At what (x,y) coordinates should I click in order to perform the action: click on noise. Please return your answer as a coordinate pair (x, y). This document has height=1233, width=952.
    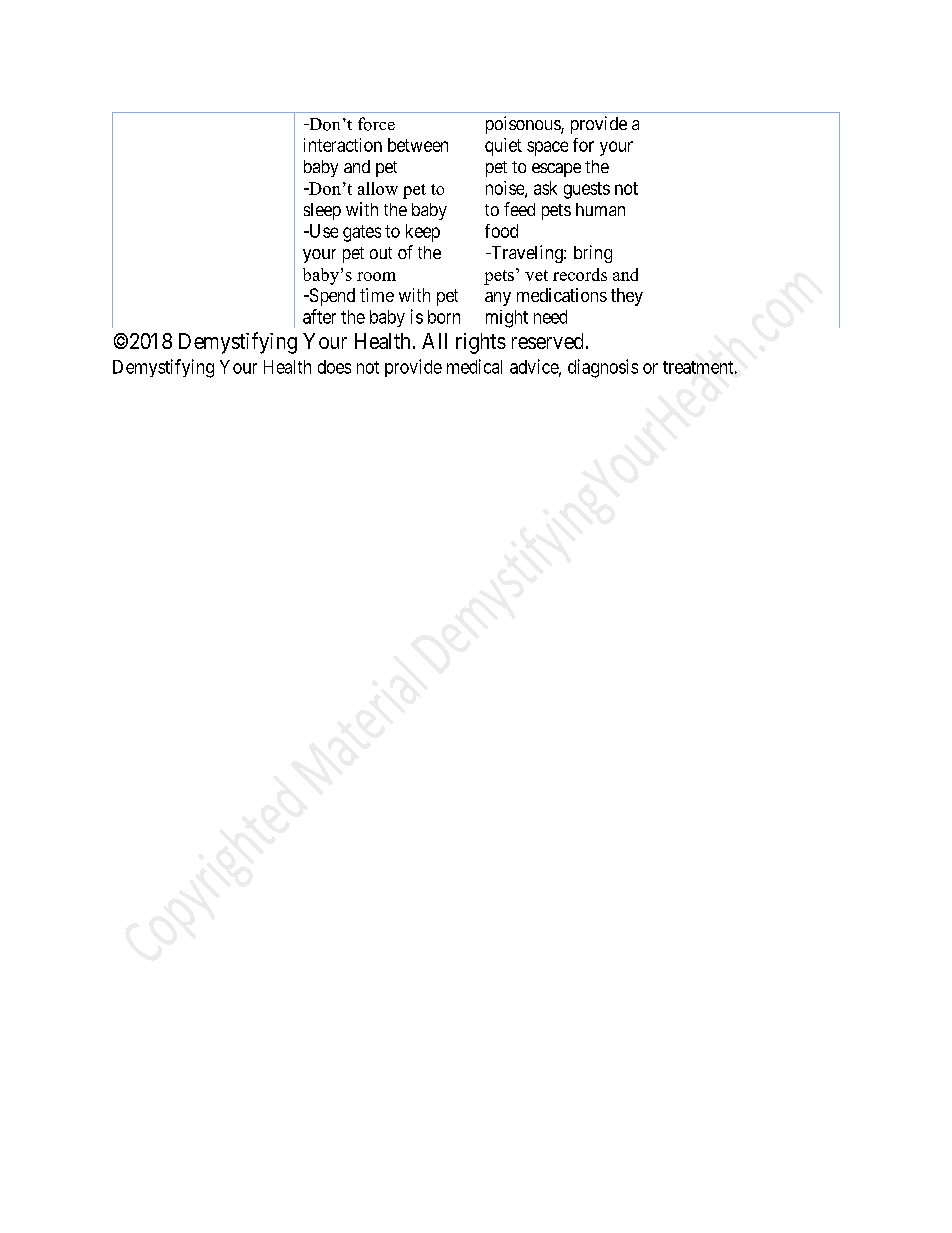
    Looking at the image, I should click on (506, 189).
